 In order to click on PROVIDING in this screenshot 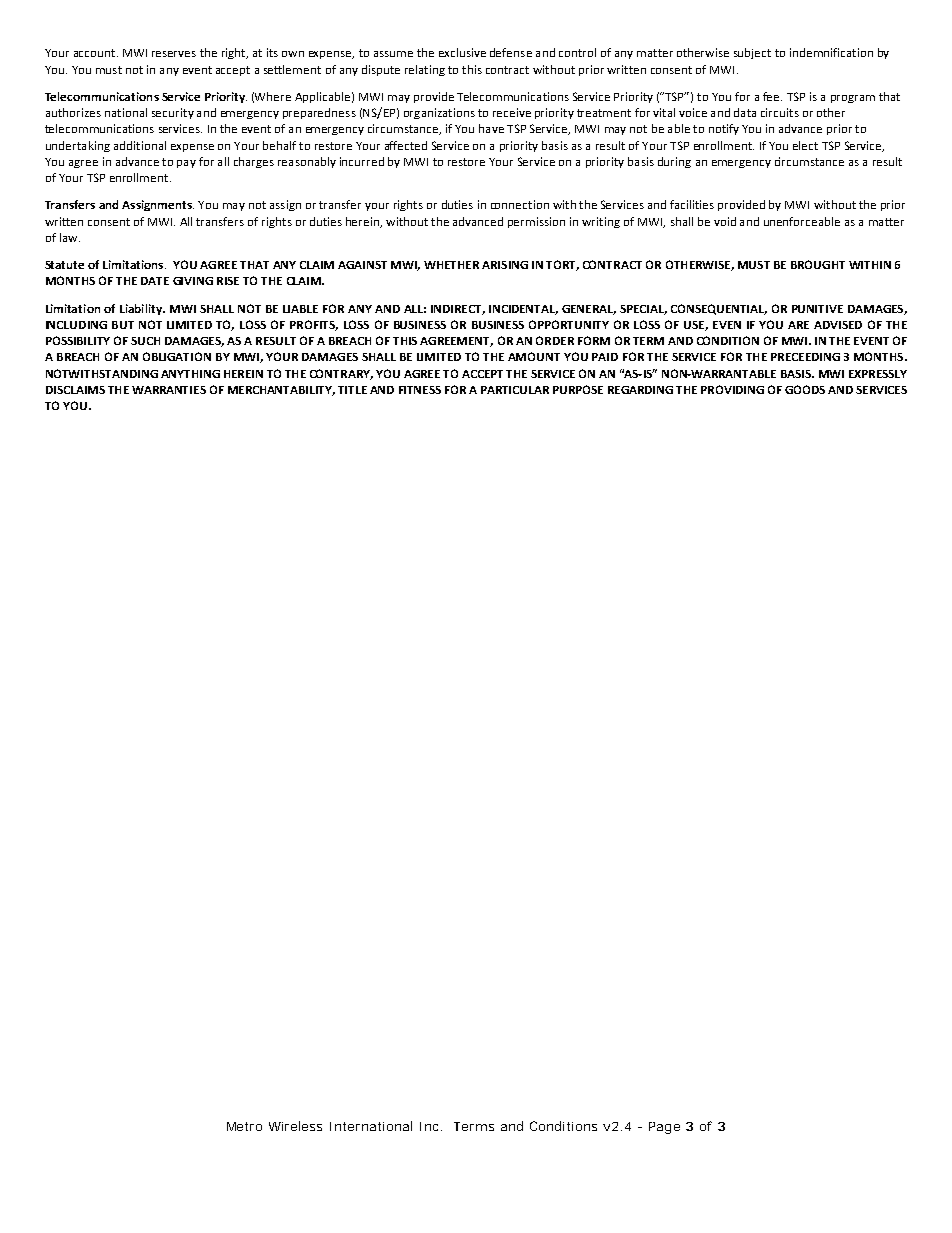, I will do `click(732, 389)`.
